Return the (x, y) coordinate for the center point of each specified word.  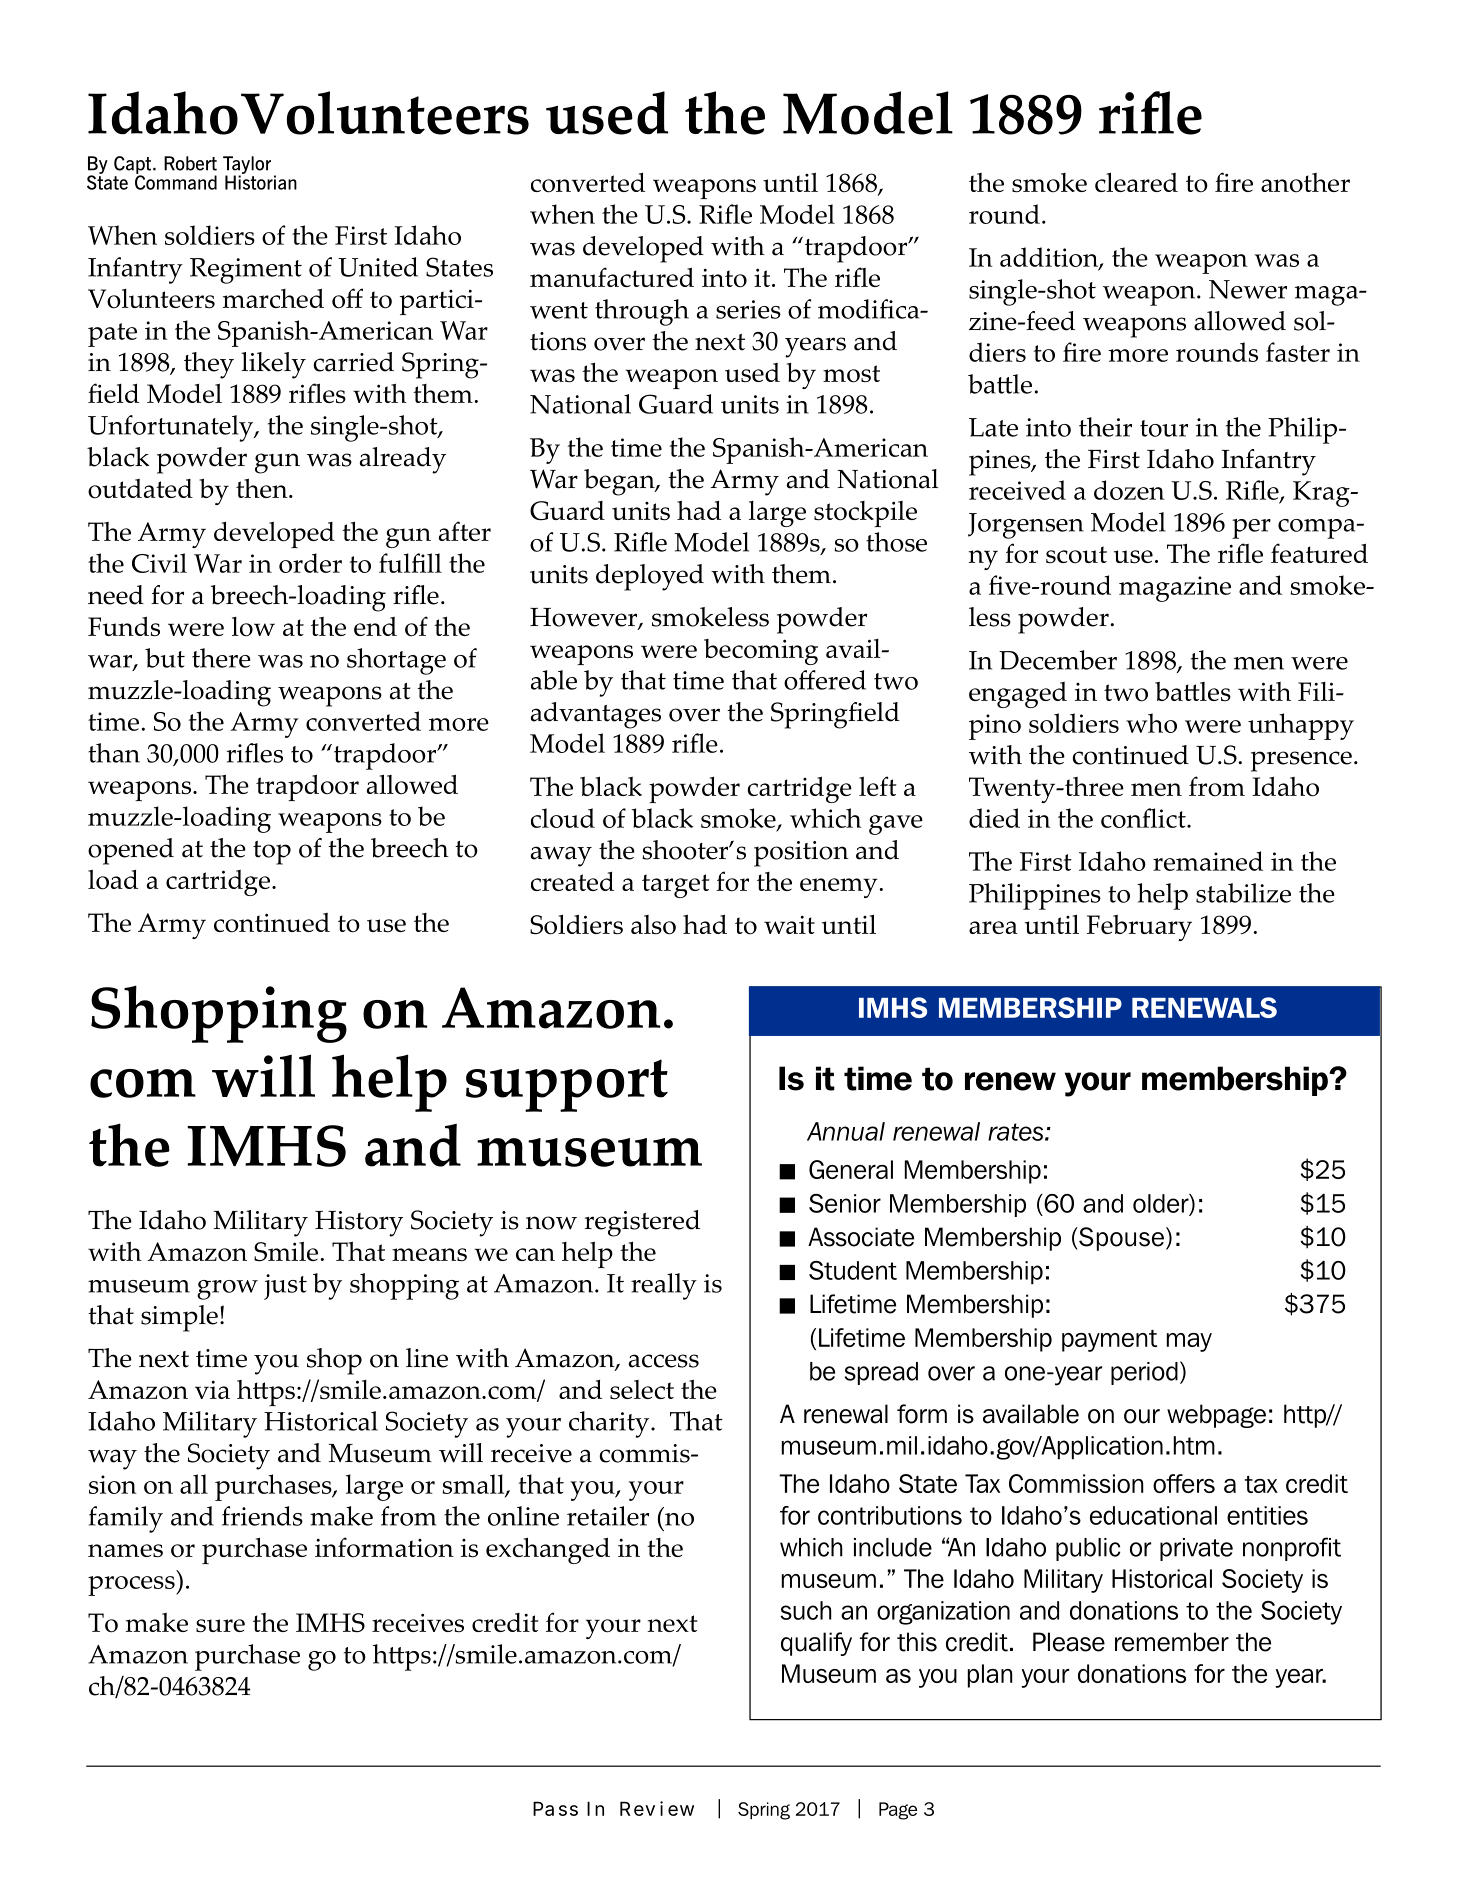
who (1151, 723)
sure (220, 1625)
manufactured (612, 277)
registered (642, 1223)
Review (657, 1808)
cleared (1136, 182)
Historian (261, 181)
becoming (761, 652)
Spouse (1120, 1239)
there (221, 658)
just (285, 1287)
